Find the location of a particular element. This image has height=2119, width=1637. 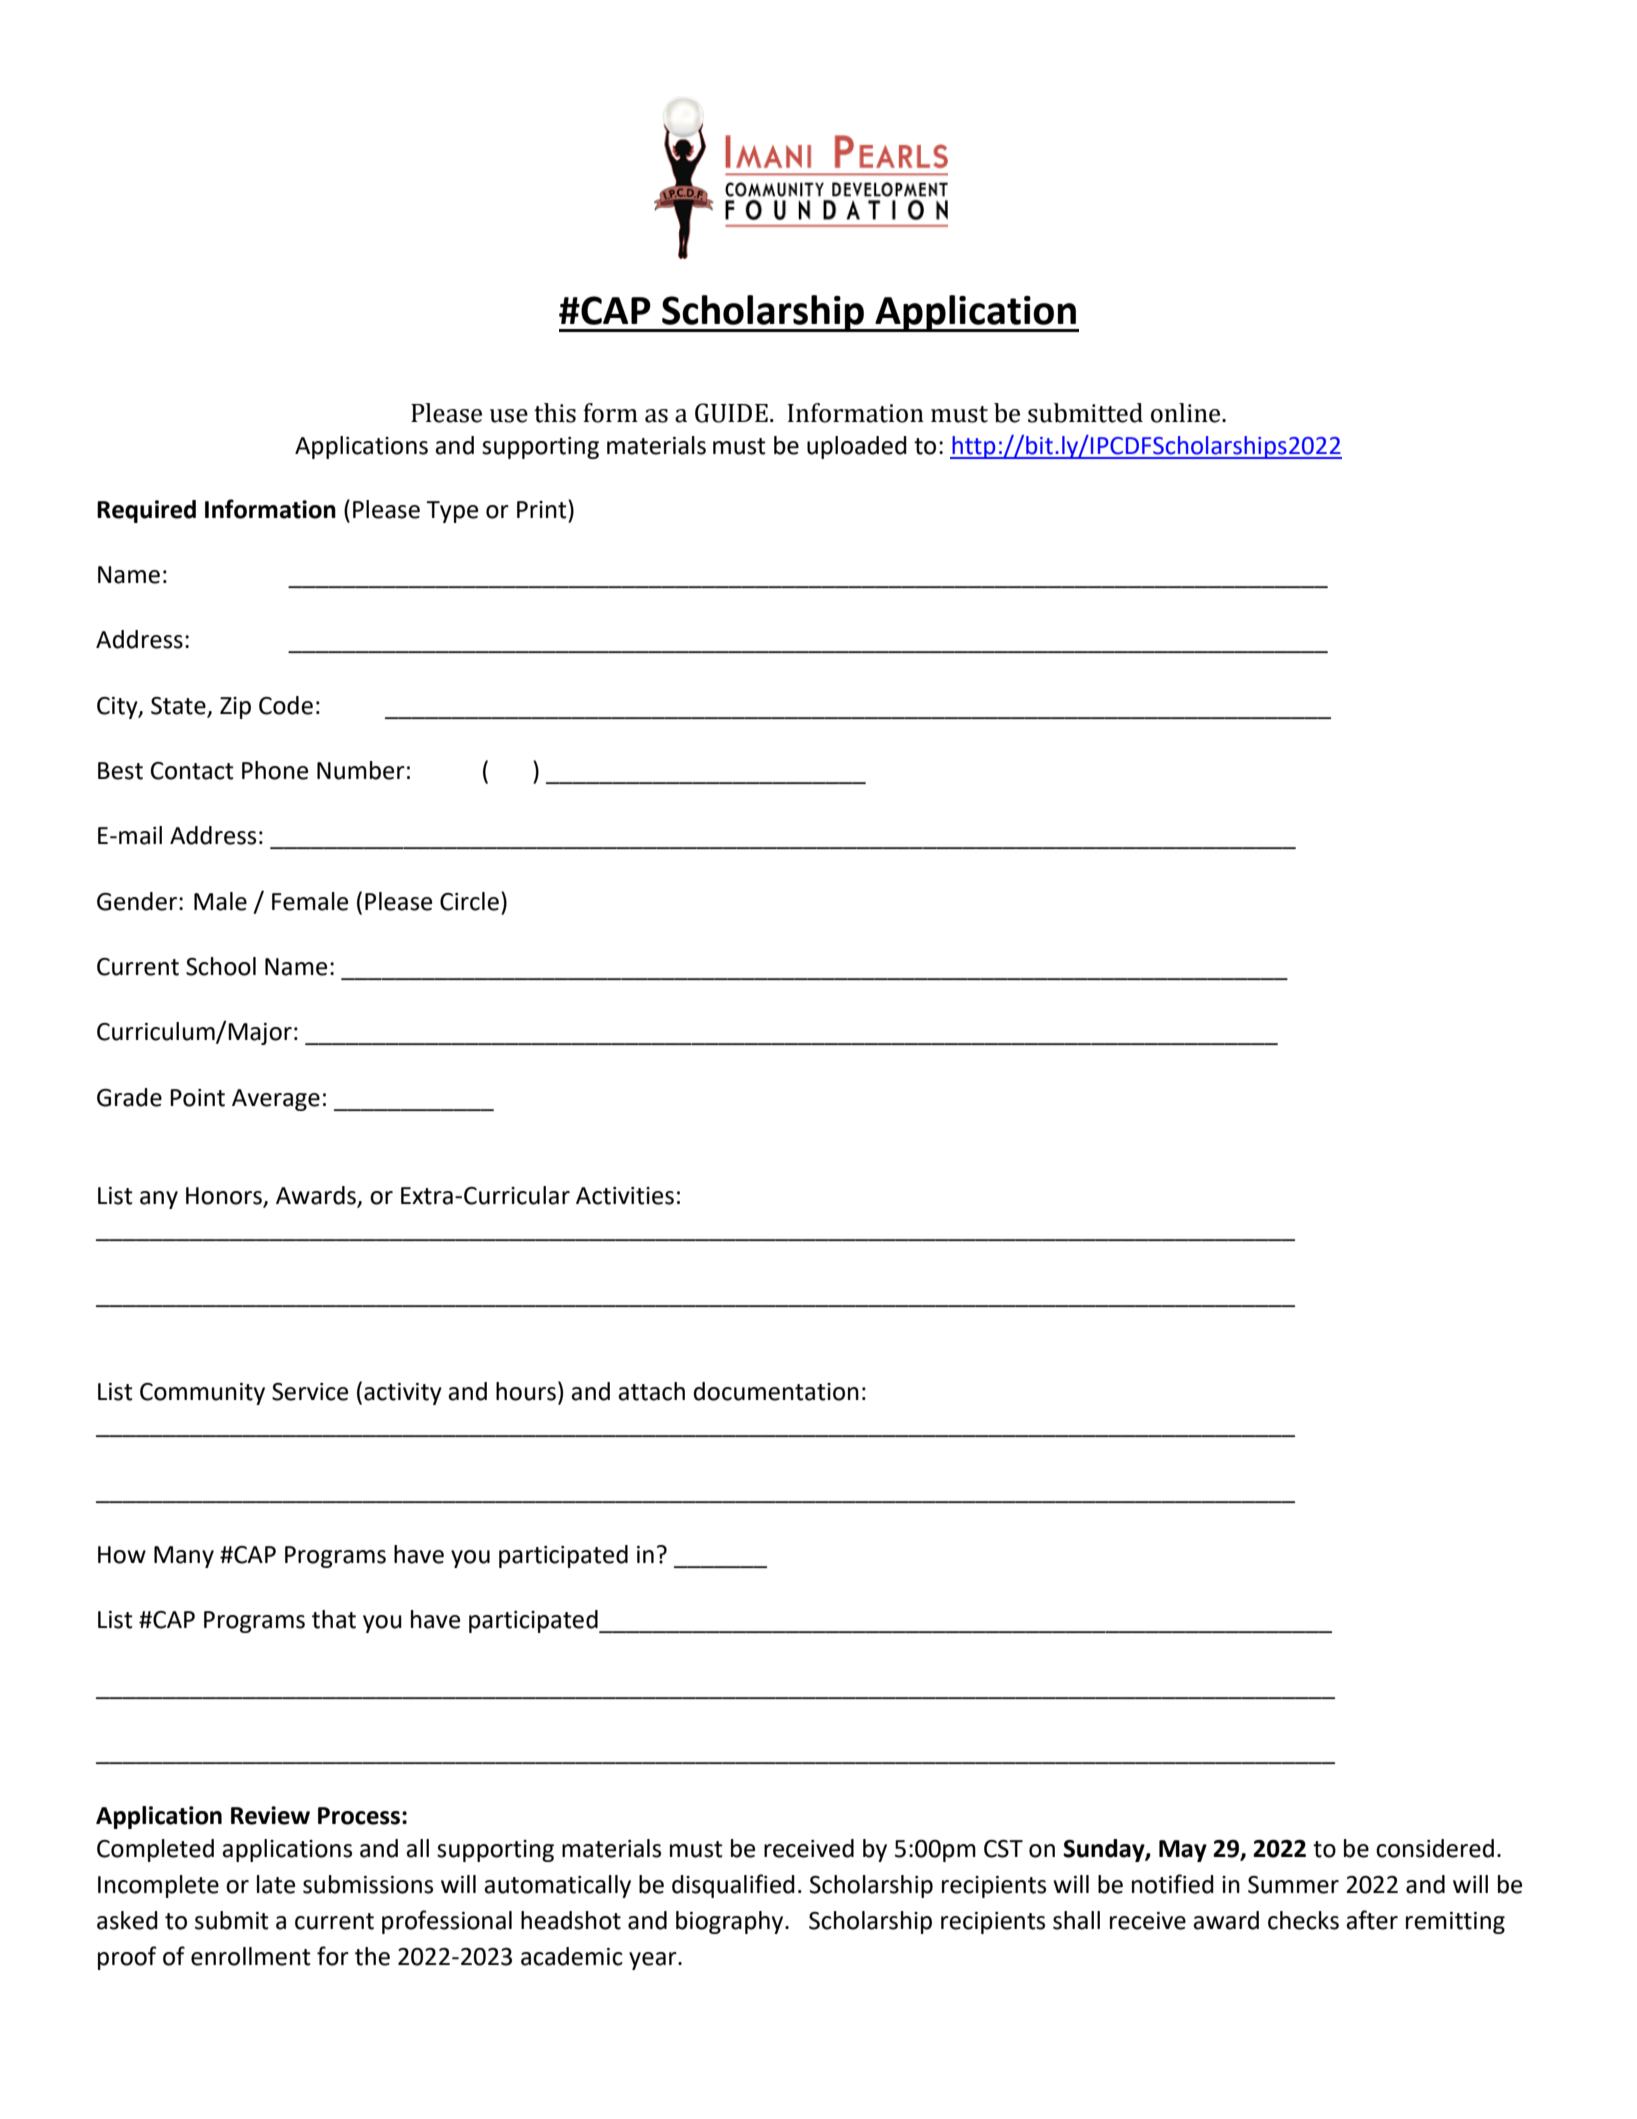

late is located at coordinates (276, 1884).
